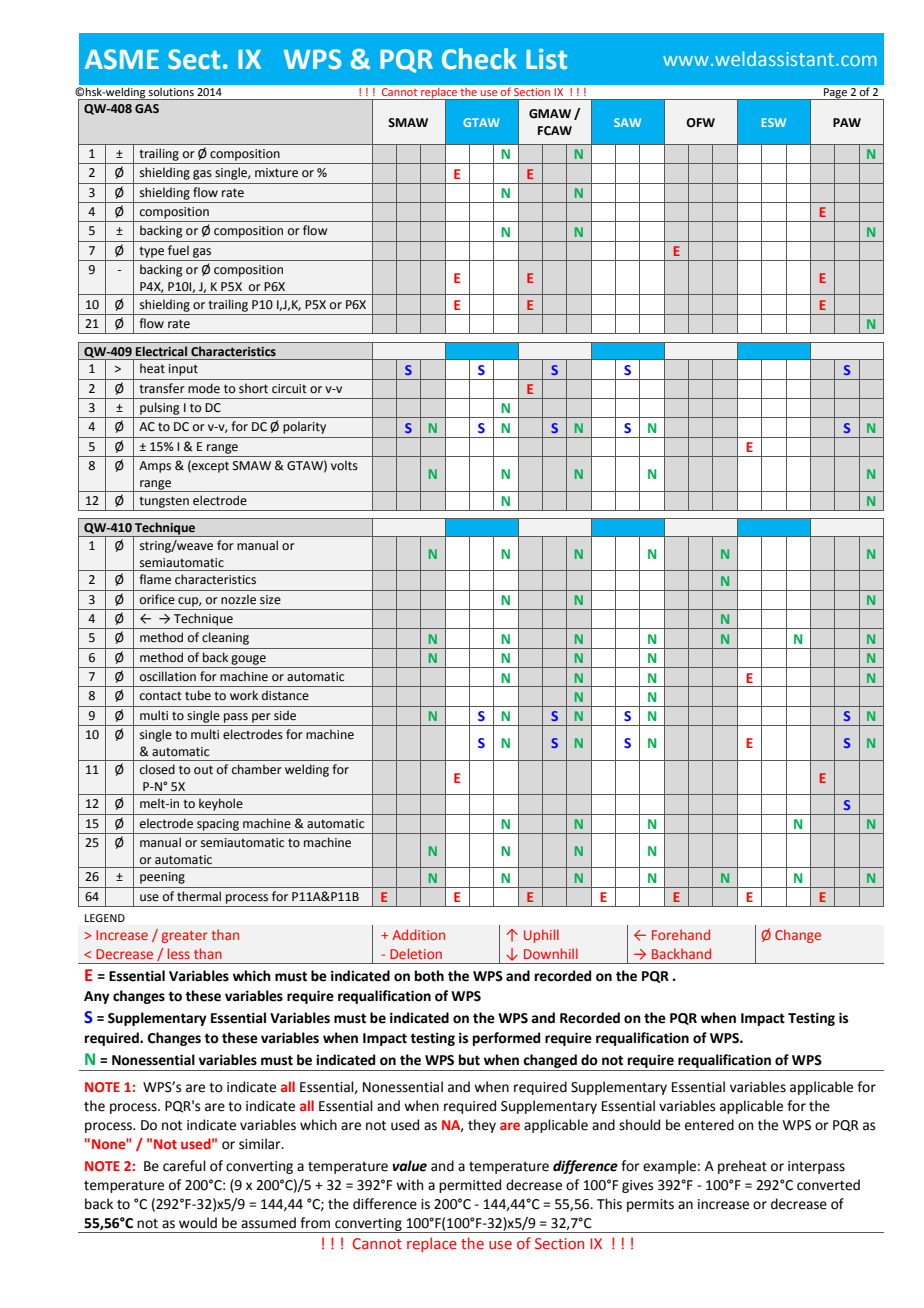 This image has height=1308, width=924. Describe the element at coordinates (479, 59) in the image. I see `Check` at that location.
